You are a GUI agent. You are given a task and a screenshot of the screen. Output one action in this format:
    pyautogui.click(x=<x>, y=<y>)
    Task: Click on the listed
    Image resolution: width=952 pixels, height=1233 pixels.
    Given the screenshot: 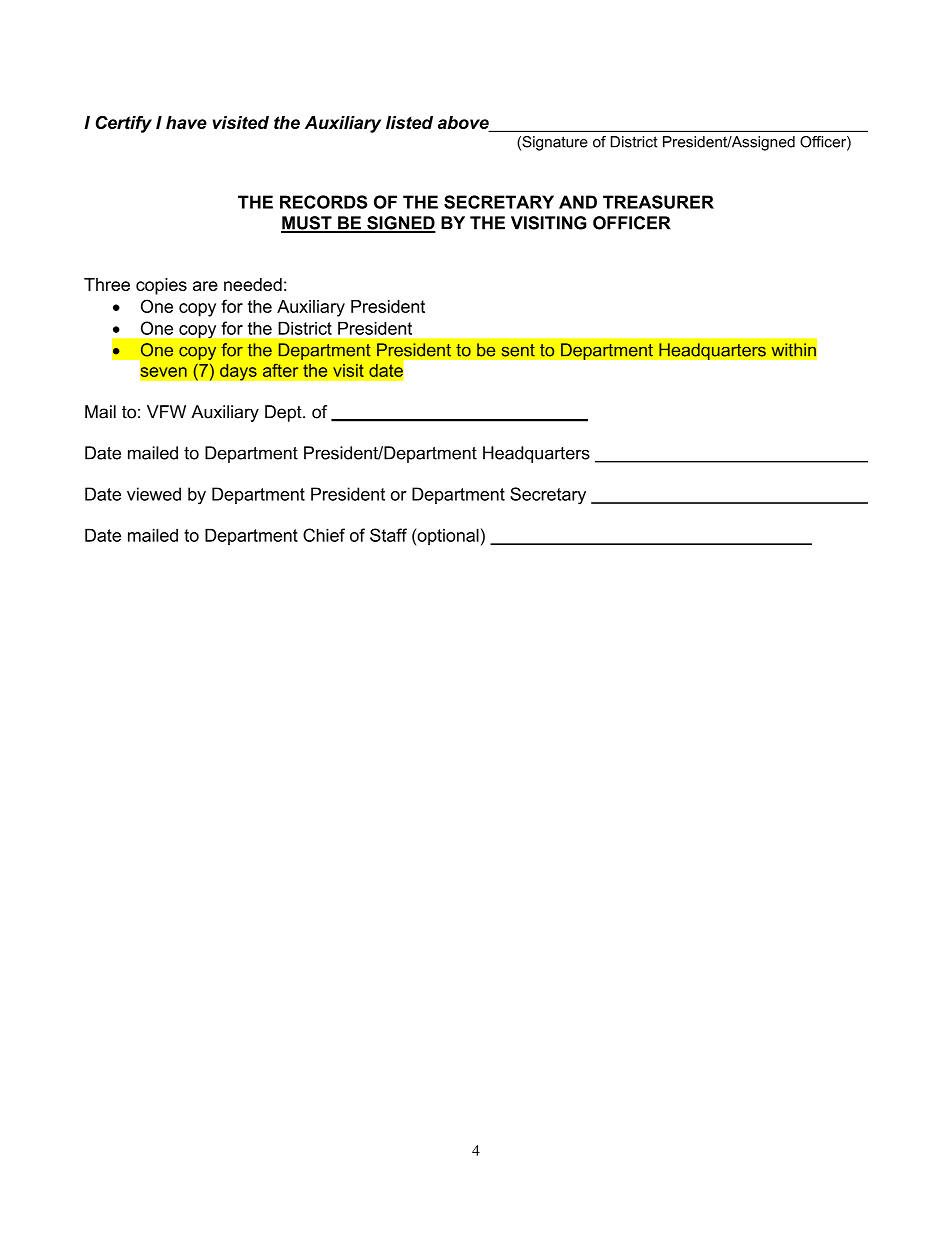 What is the action you would take?
    pyautogui.click(x=409, y=122)
